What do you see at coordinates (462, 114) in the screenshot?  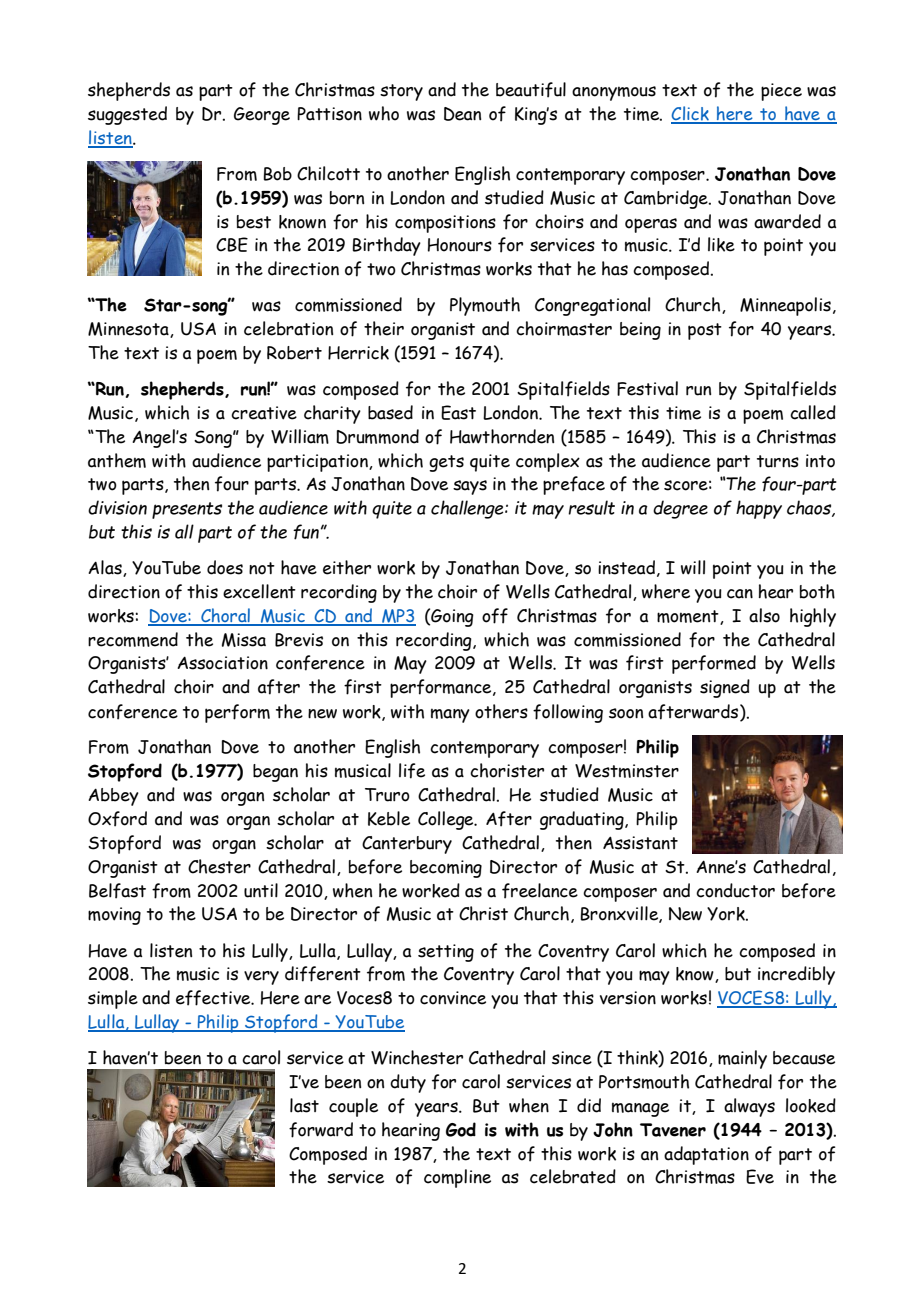 I see `Dean` at bounding box center [462, 114].
